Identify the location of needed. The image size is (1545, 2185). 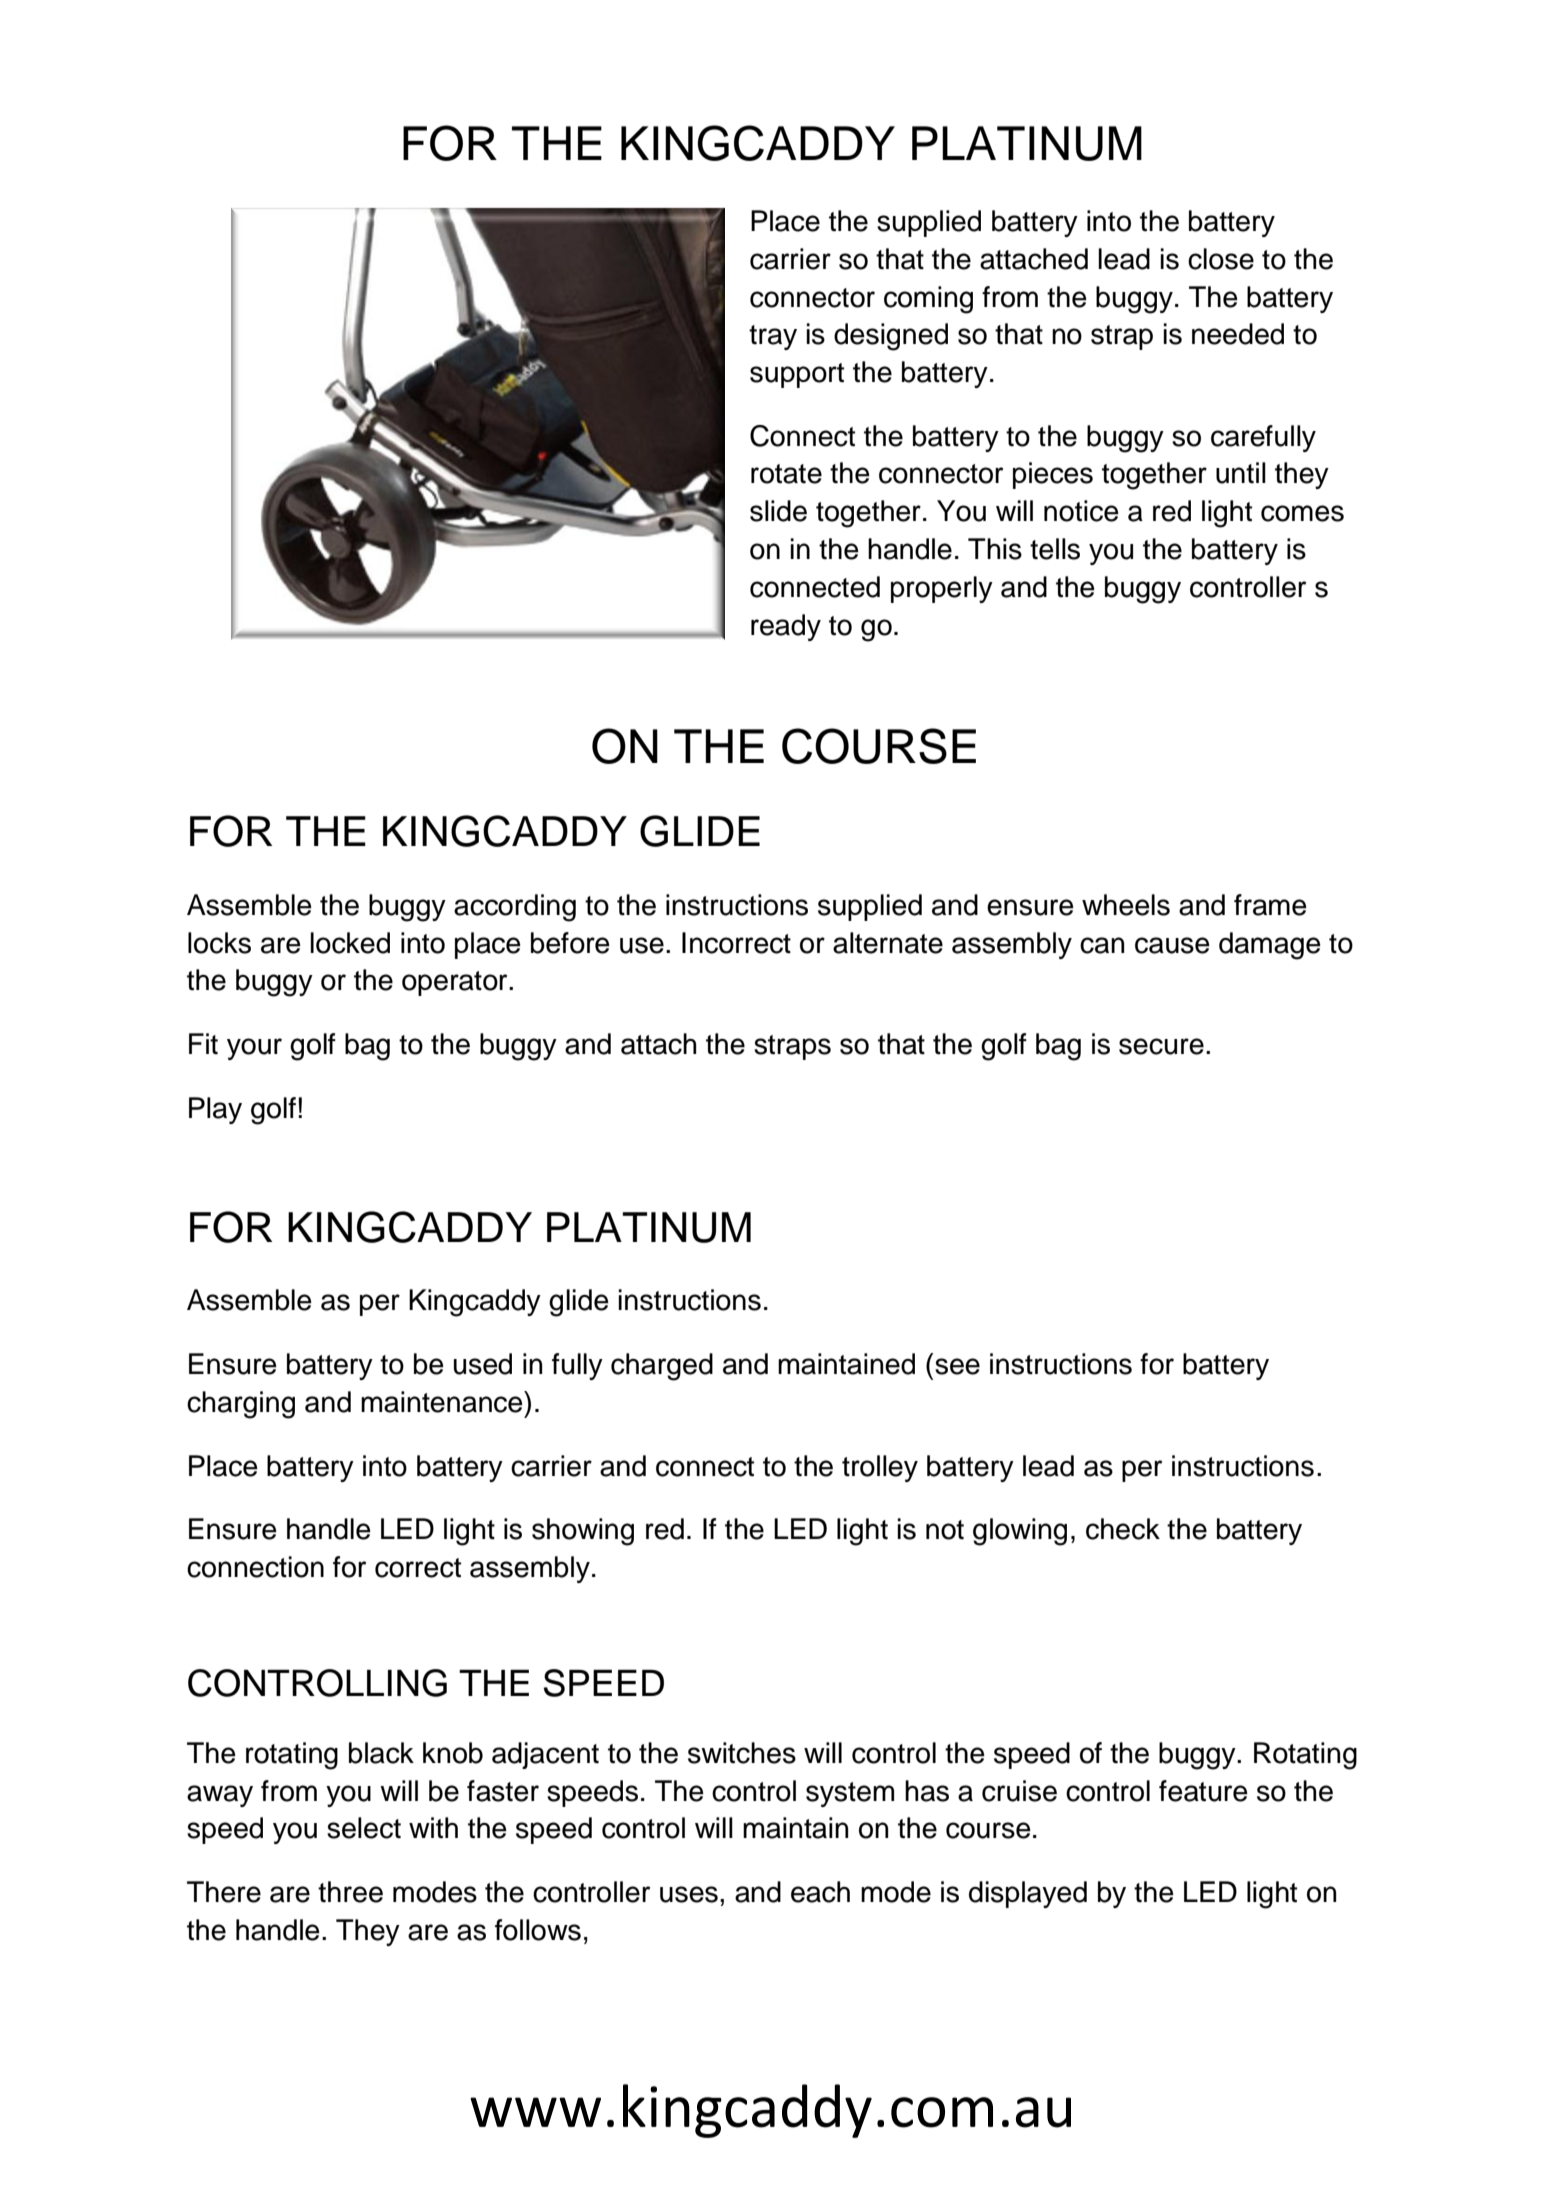
(1238, 334).
